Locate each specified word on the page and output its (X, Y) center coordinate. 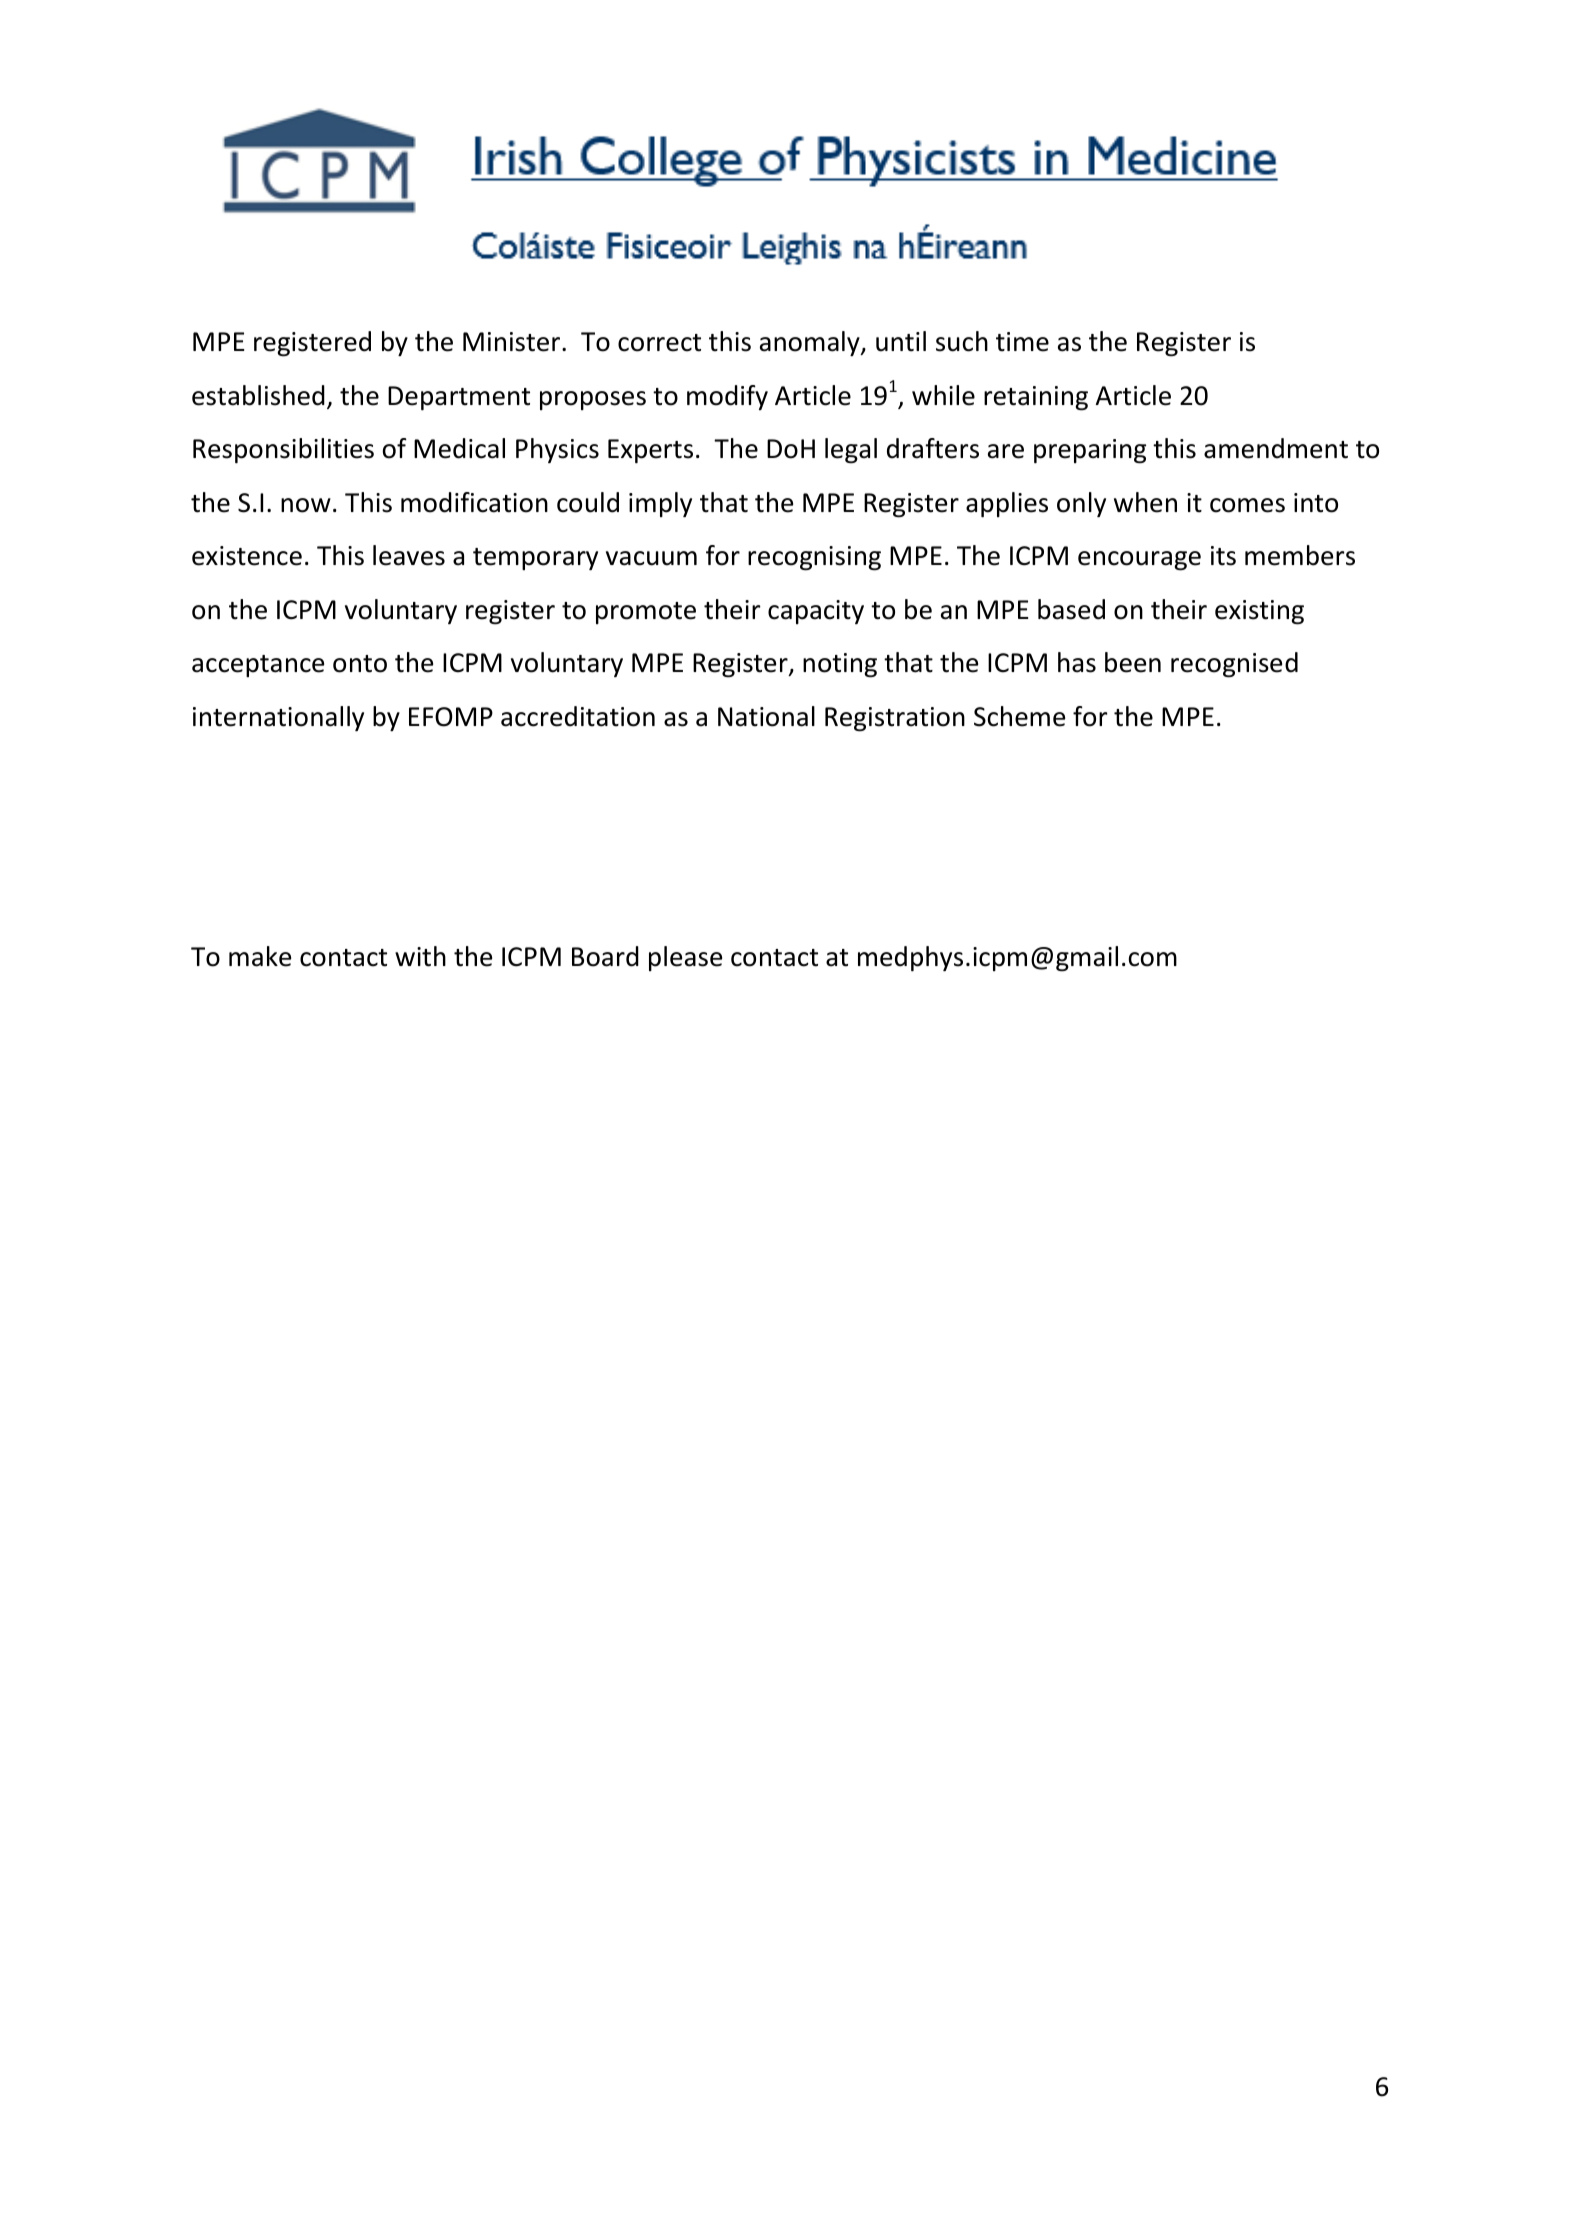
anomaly (811, 343)
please (685, 958)
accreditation (578, 716)
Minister (513, 342)
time (1022, 342)
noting (840, 665)
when (1145, 502)
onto (360, 664)
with (420, 956)
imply (660, 504)
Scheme (1019, 716)
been (1133, 662)
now (306, 505)
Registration (895, 719)
